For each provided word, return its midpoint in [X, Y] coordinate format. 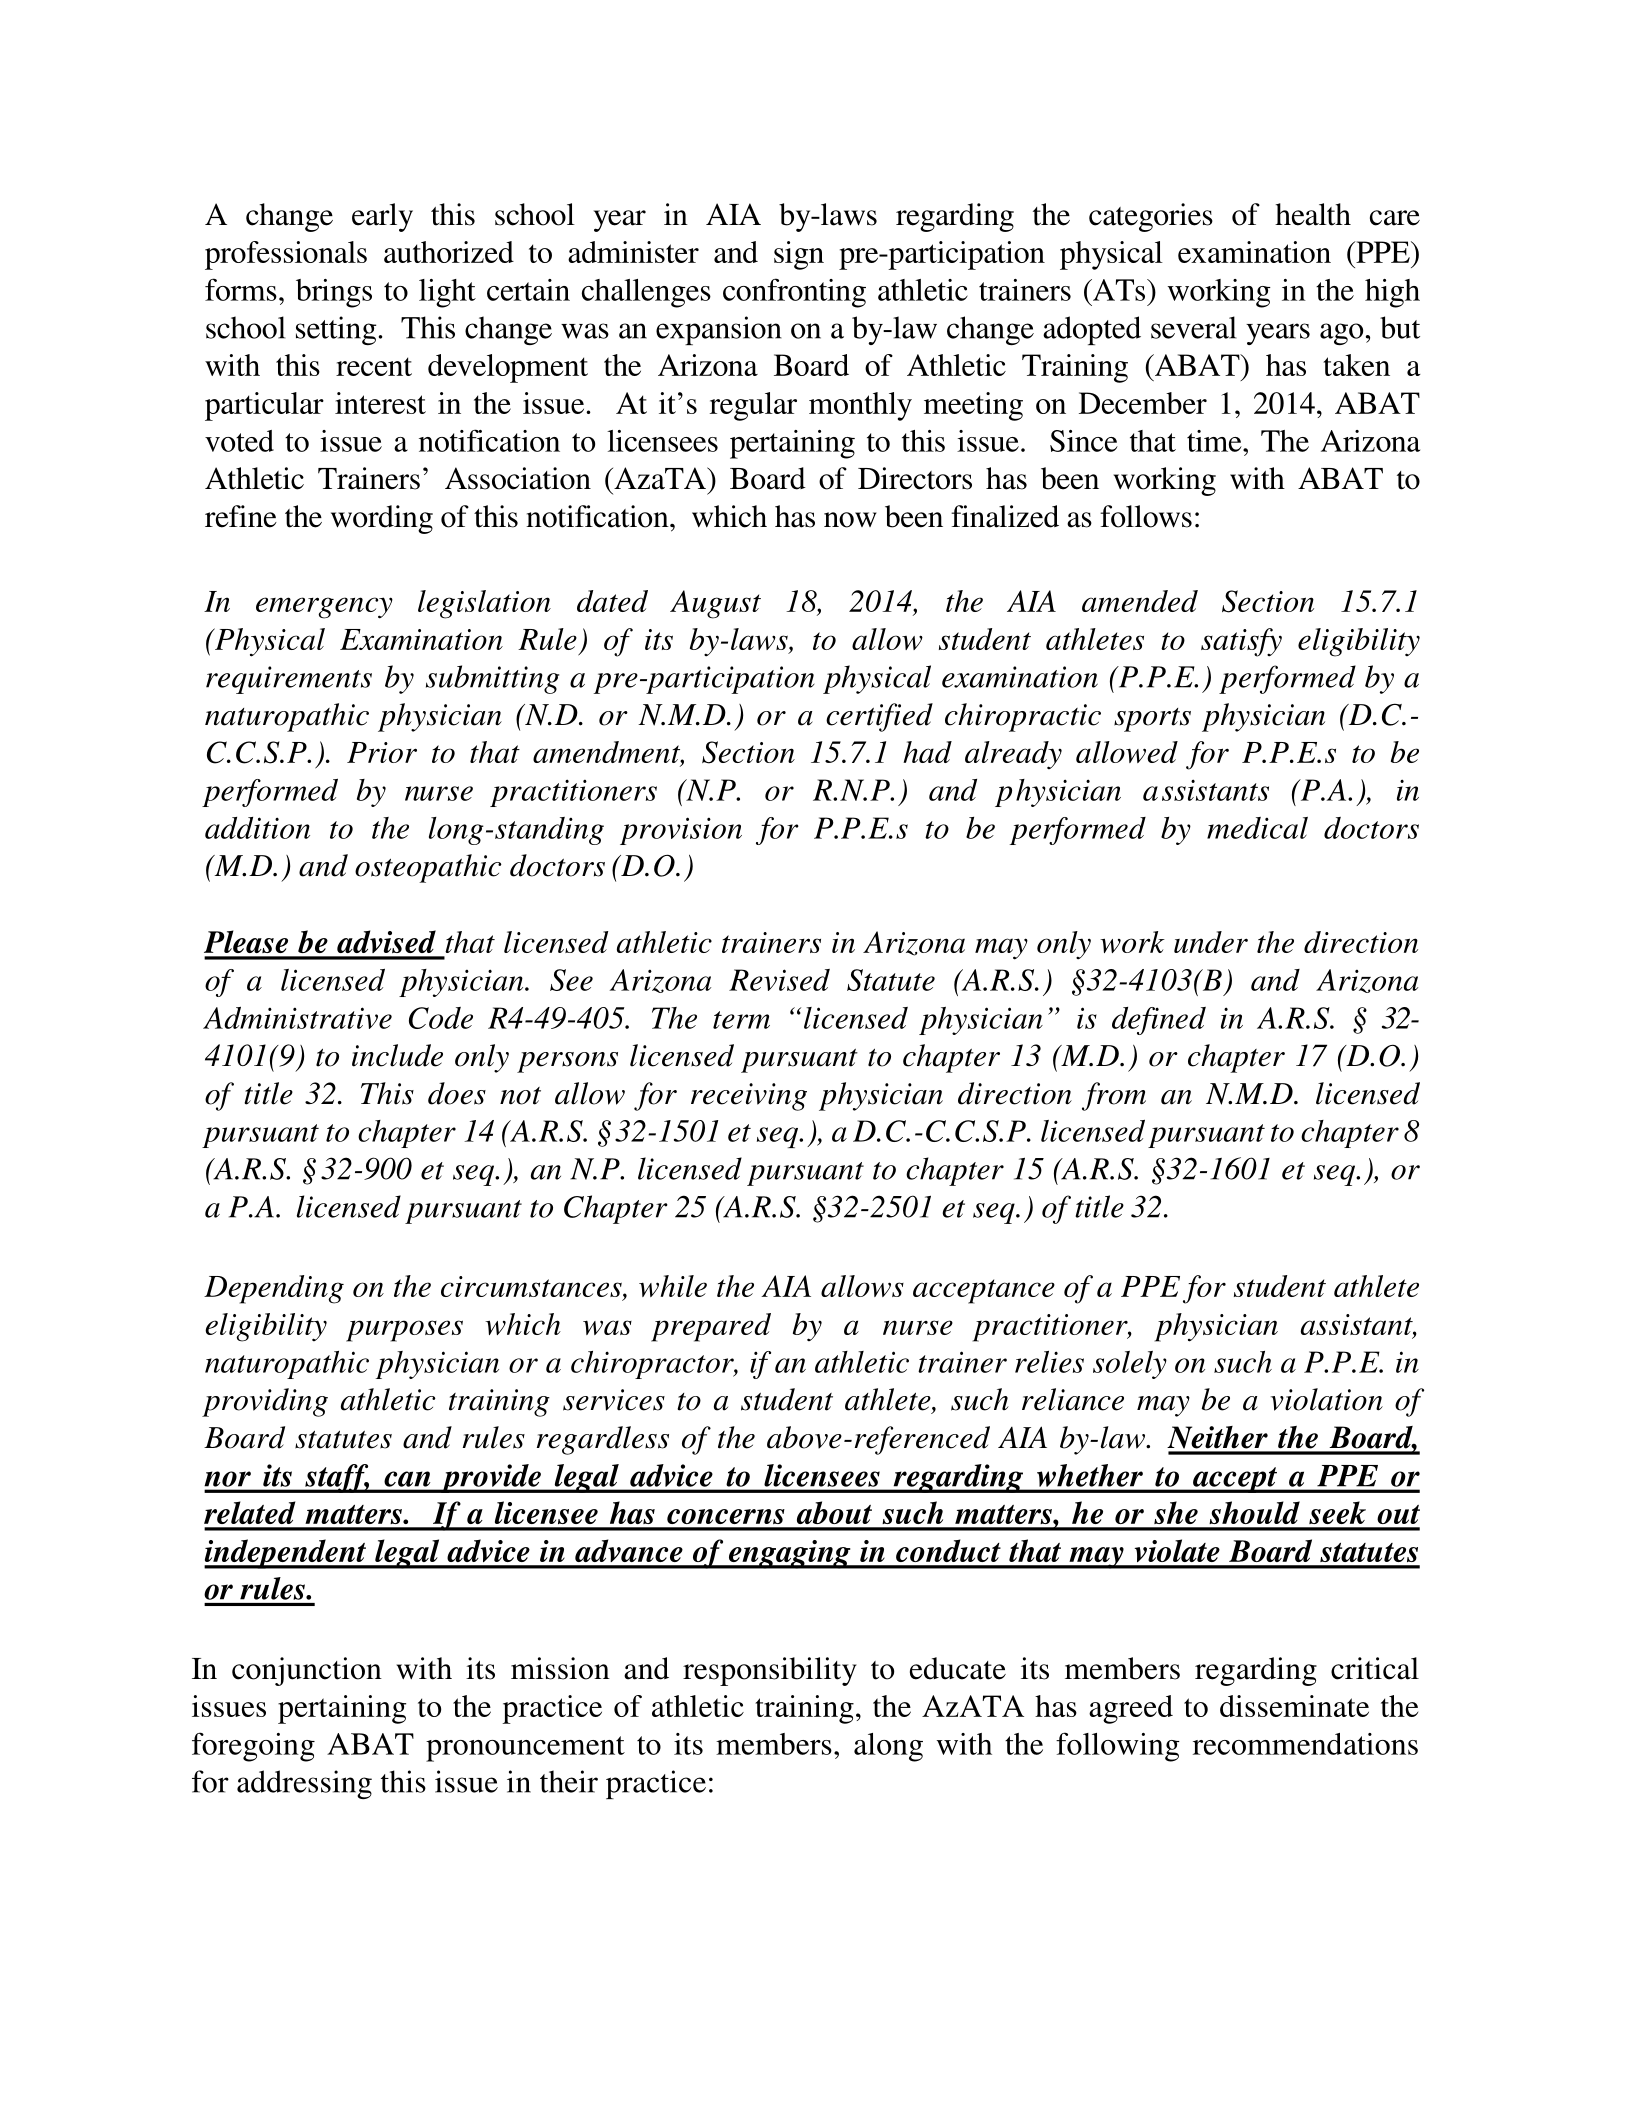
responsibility [770, 1671]
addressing [304, 1784]
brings [334, 293]
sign [799, 255]
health [1313, 214]
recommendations [1305, 1744]
